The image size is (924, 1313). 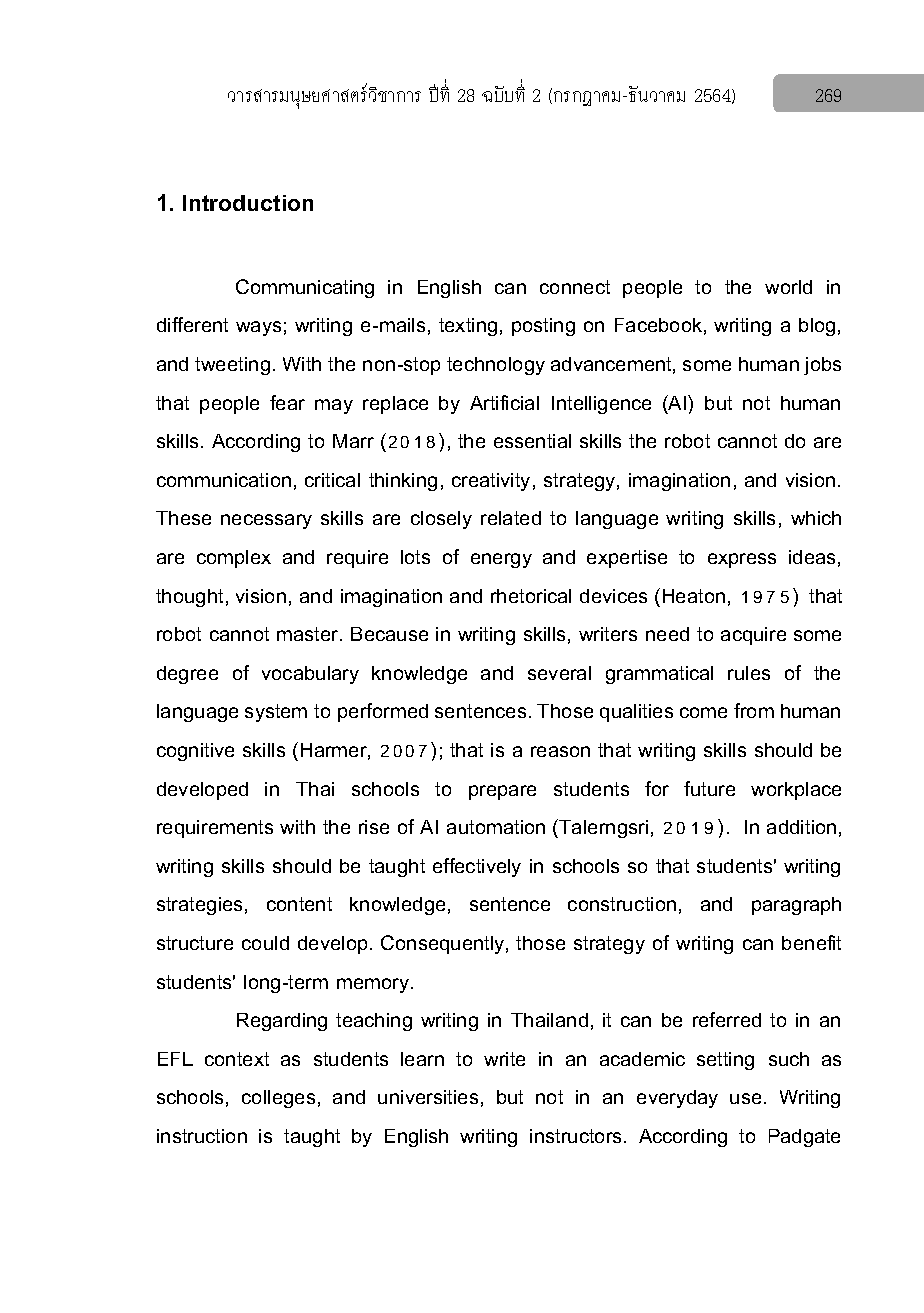 What do you see at coordinates (816, 518) in the image?
I see `which` at bounding box center [816, 518].
